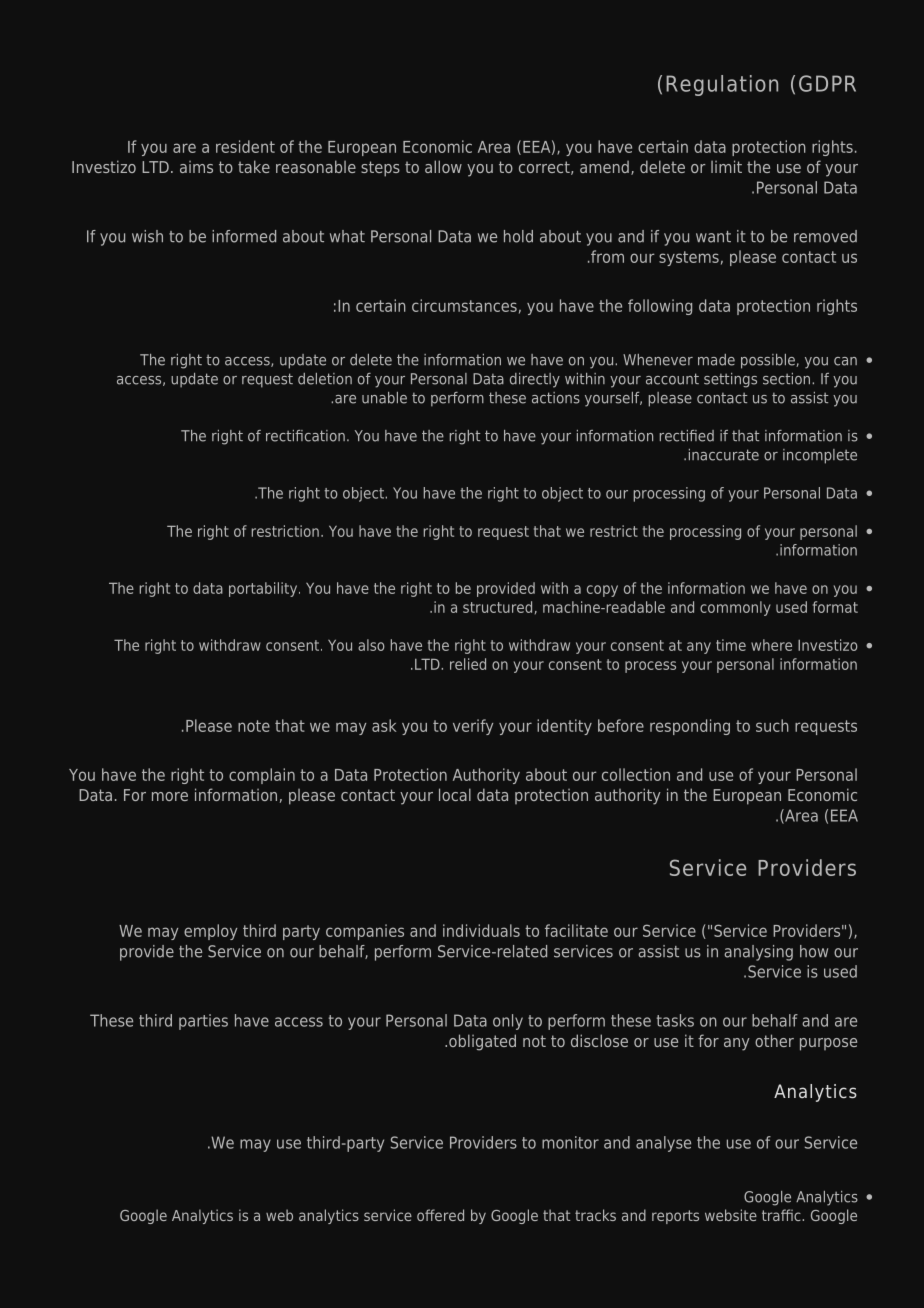 This screenshot has height=1308, width=924. I want to click on limit, so click(726, 166).
